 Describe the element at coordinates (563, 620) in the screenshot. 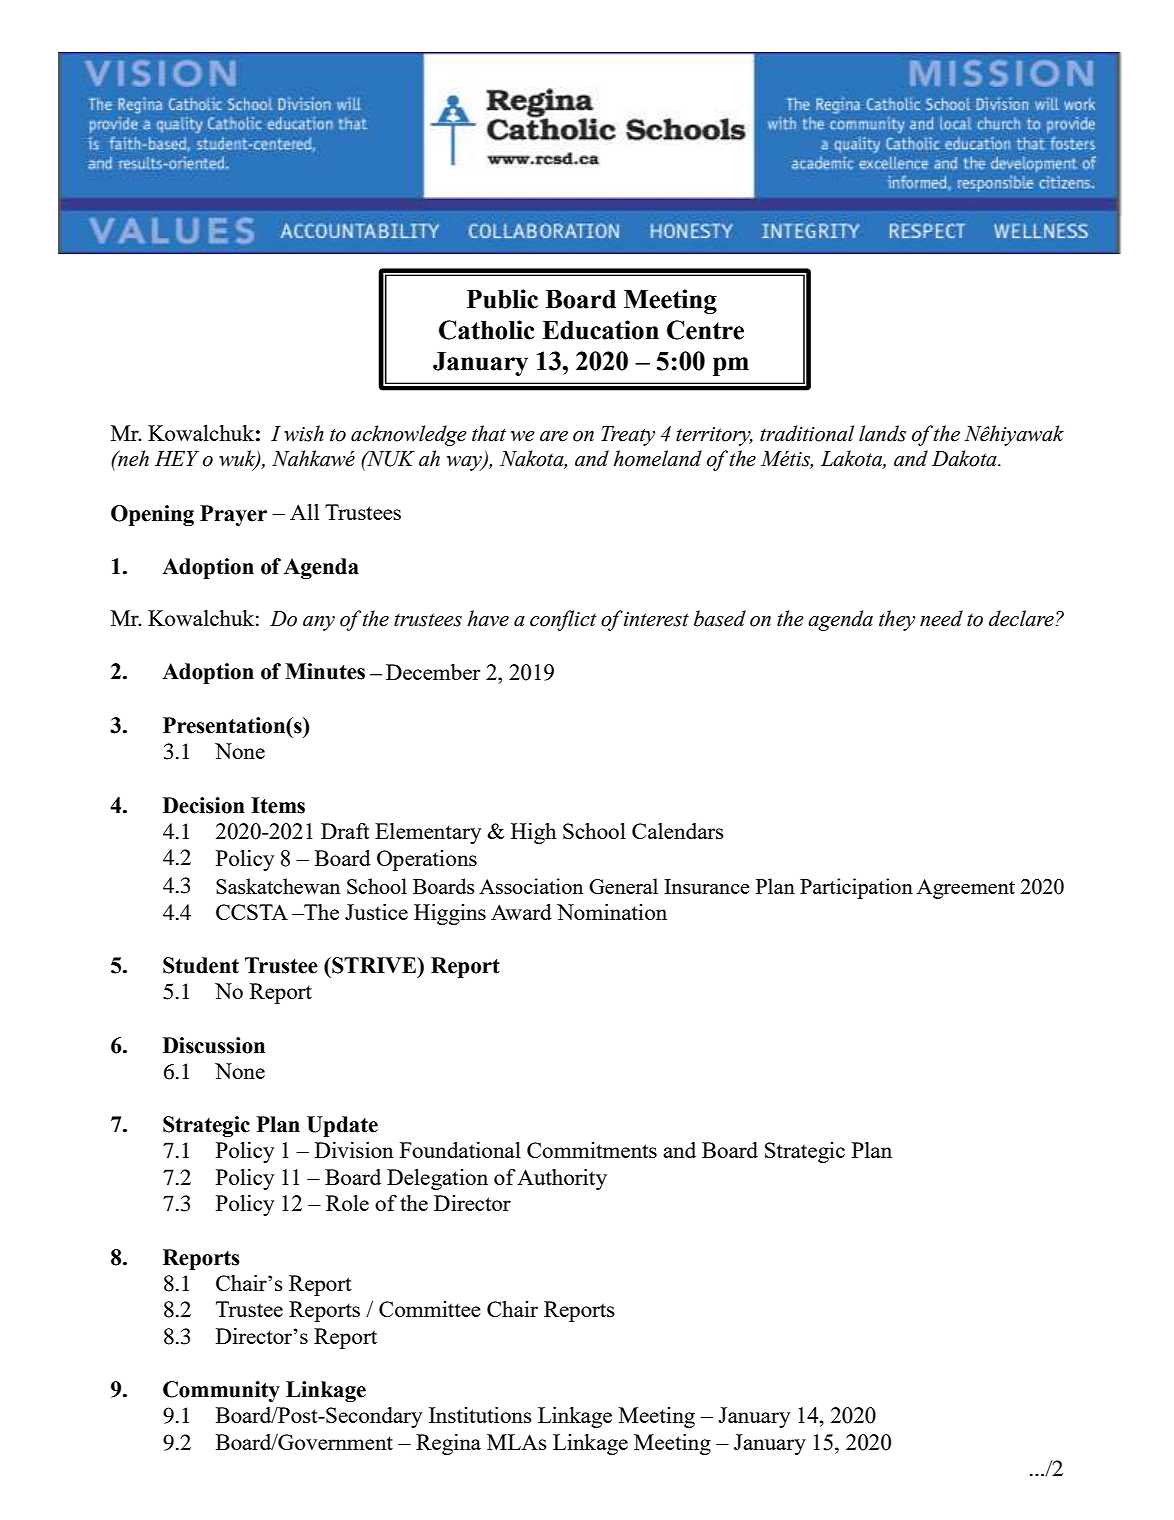

I see `conflict` at that location.
